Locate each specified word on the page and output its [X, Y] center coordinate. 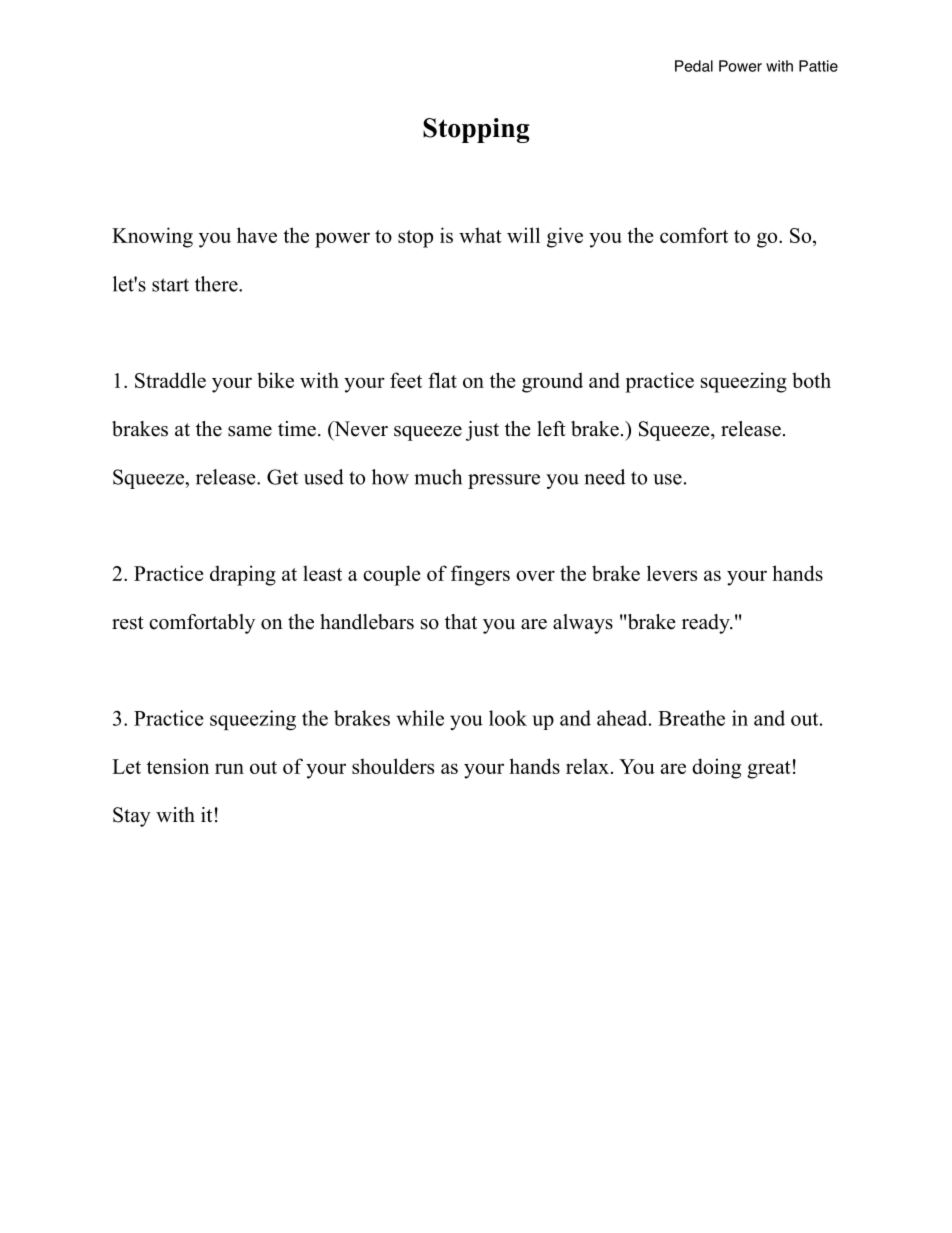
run [229, 768]
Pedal [694, 66]
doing [716, 768]
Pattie [818, 66]
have [257, 235]
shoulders [393, 766]
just [482, 431]
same [250, 431]
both [811, 380]
